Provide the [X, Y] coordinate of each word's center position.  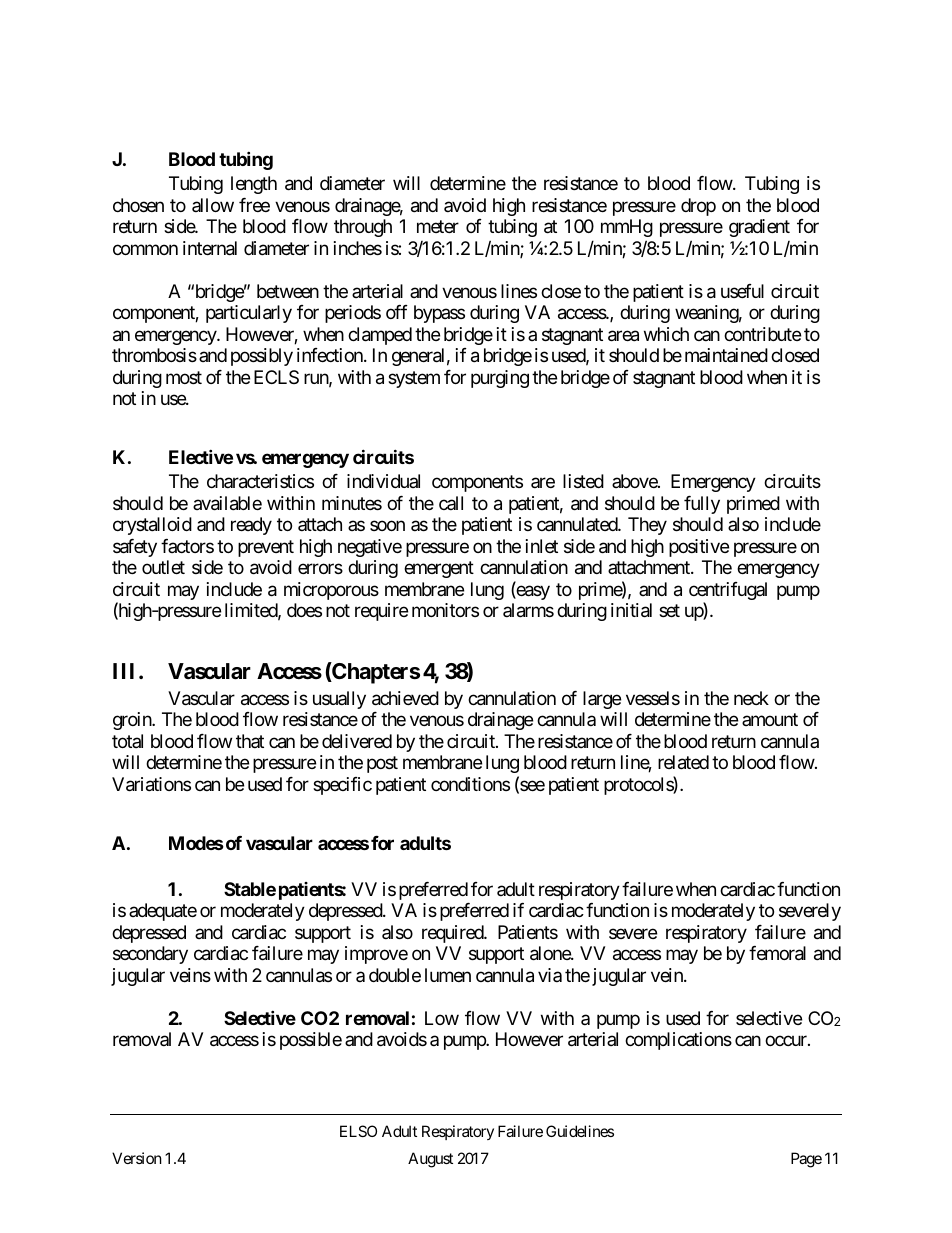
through [363, 228]
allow [213, 205]
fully [702, 505]
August [430, 1160]
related [683, 762]
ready [251, 526]
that [250, 741]
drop [698, 207]
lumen [448, 975]
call [451, 503]
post [382, 765]
